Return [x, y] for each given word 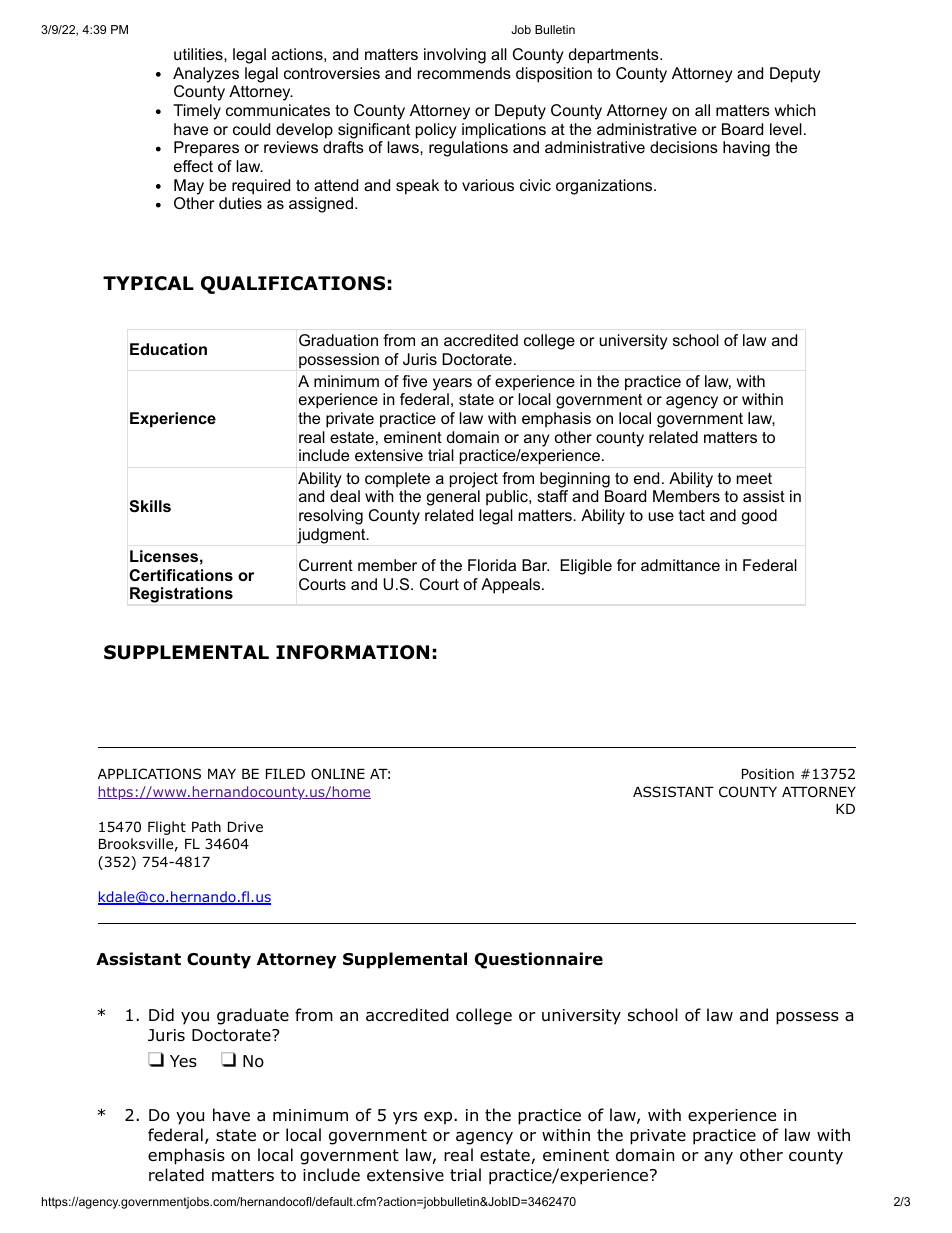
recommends [464, 73]
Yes [183, 1061]
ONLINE [338, 774]
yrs [405, 1118]
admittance [680, 565]
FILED [285, 774]
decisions [684, 147]
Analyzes [206, 75]
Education [168, 349]
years [452, 384]
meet [754, 478]
